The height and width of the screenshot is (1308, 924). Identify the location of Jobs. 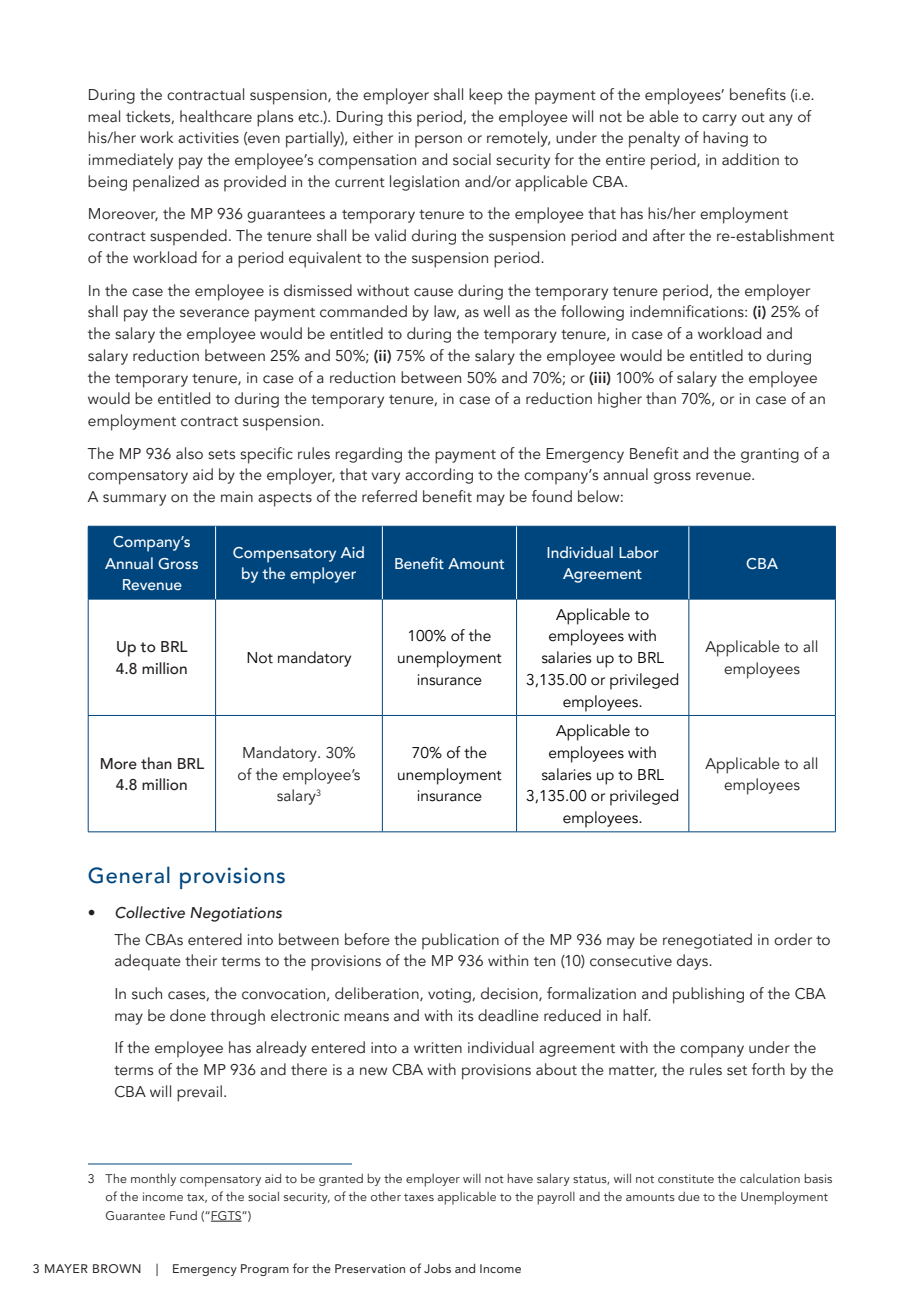
(437, 1268).
